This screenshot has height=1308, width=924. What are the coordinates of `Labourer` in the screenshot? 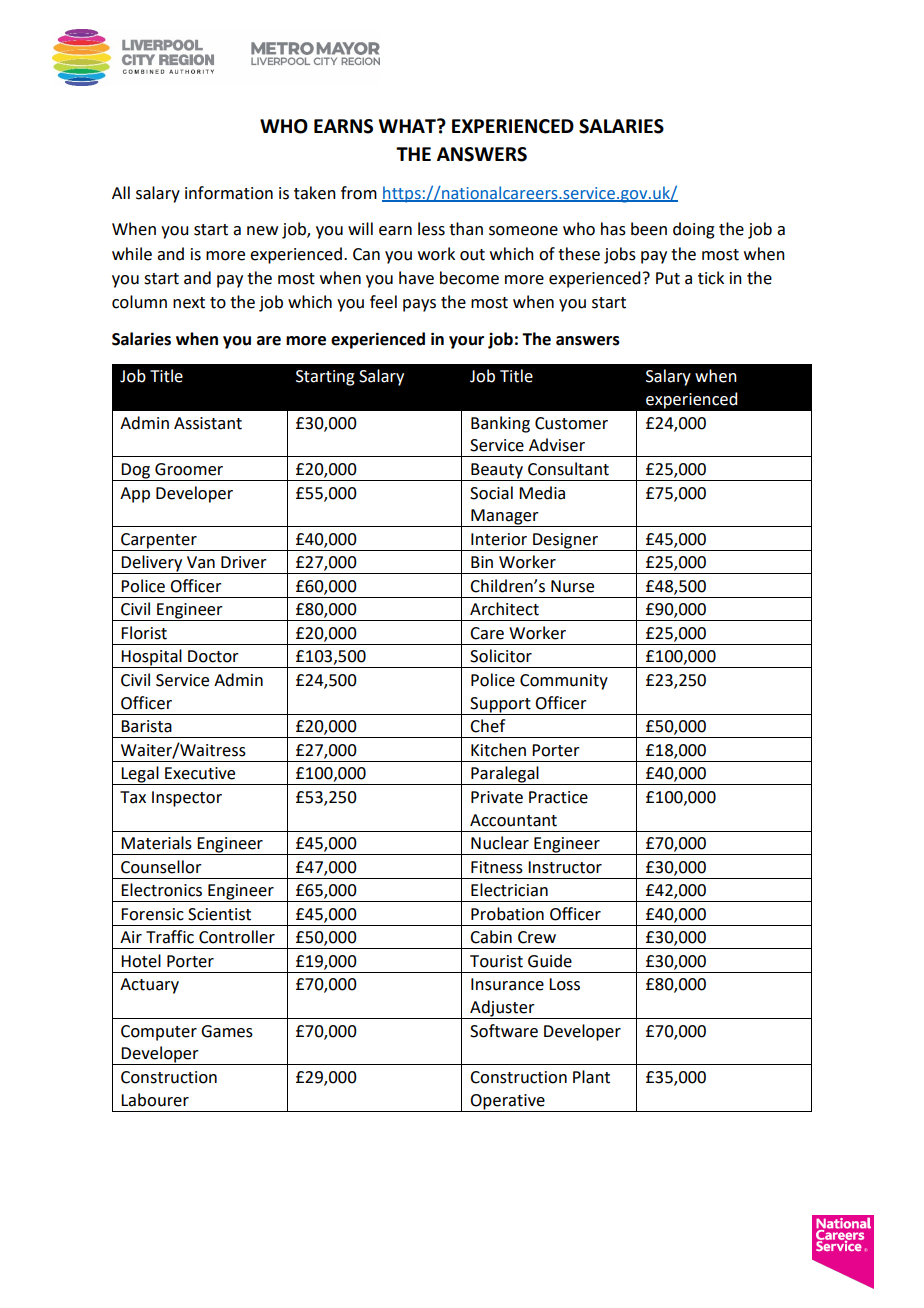 It's located at (155, 1100).
